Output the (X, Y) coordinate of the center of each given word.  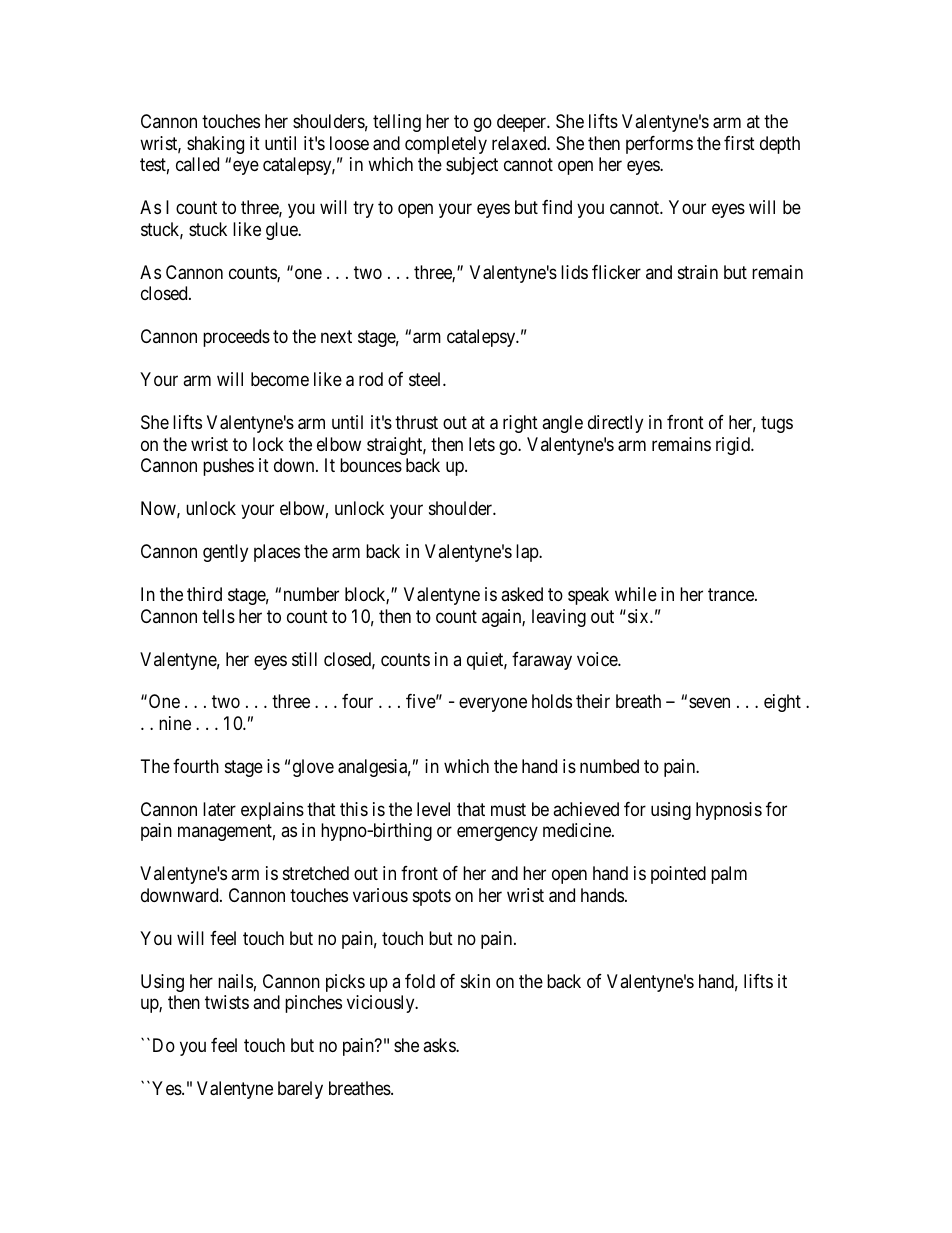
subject (472, 166)
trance (732, 594)
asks (440, 1045)
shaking (215, 145)
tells (218, 616)
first (739, 143)
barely (300, 1090)
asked (522, 594)
